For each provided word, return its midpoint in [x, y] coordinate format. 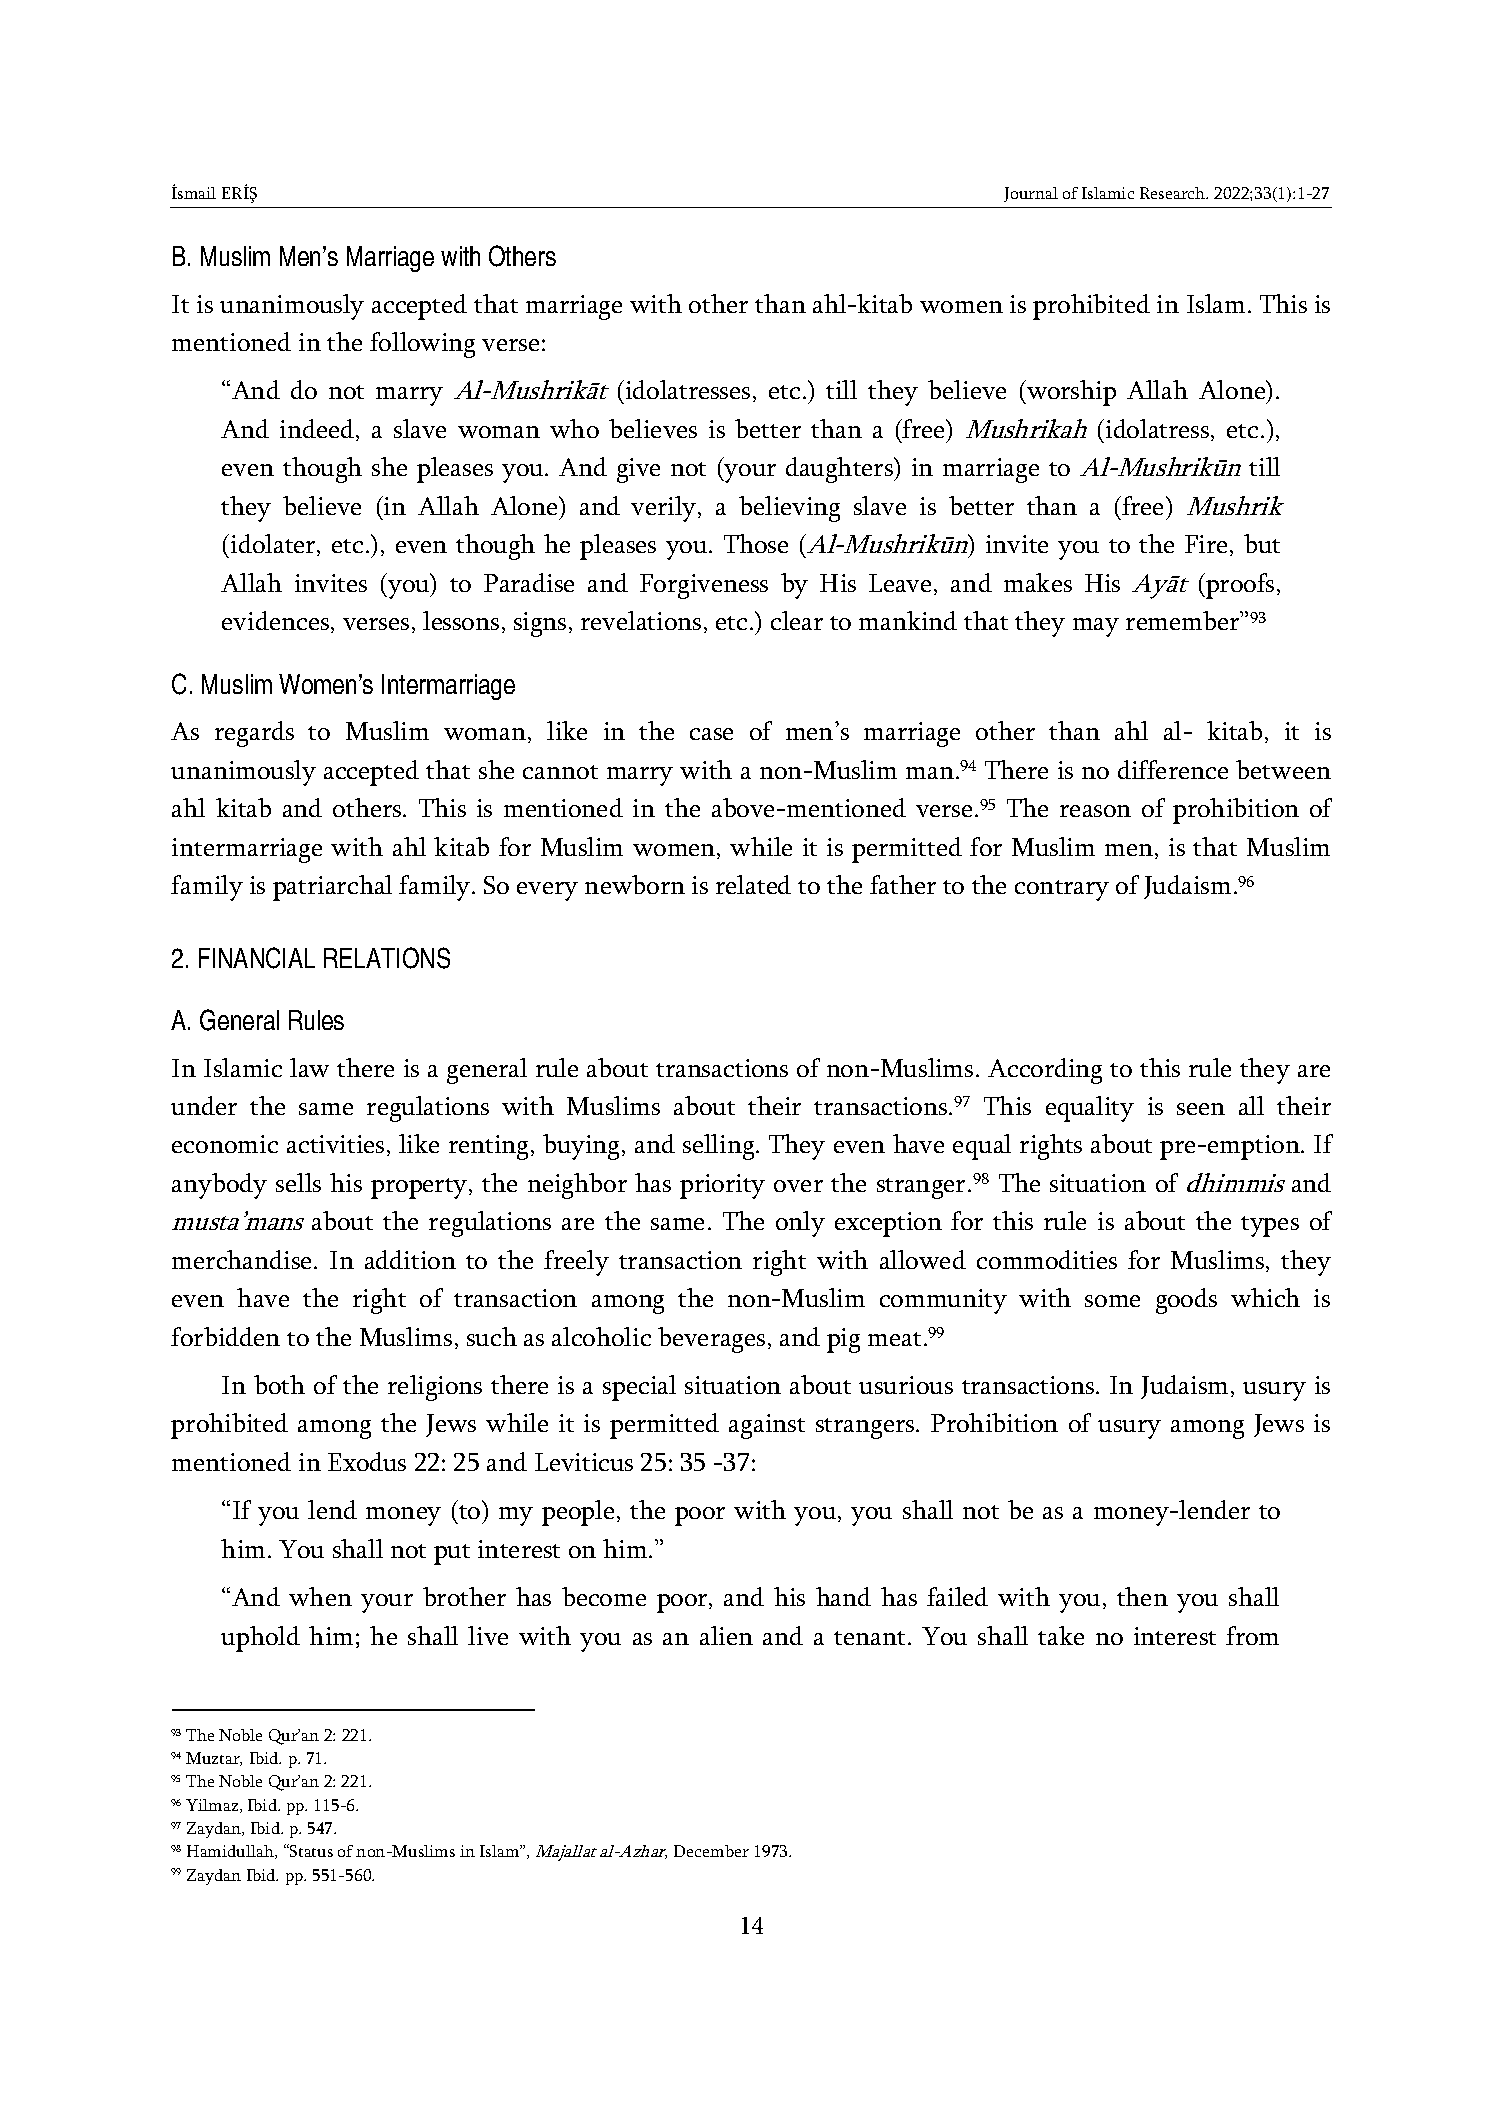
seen [1201, 1109]
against [767, 1426]
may [1096, 627]
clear [797, 620]
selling [720, 1147]
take [1061, 1635]
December [711, 1851]
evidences [277, 622]
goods [1186, 1301]
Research [1174, 193]
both [279, 1384]
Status [310, 1850]
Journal [1031, 194]
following [422, 345]
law [309, 1067]
